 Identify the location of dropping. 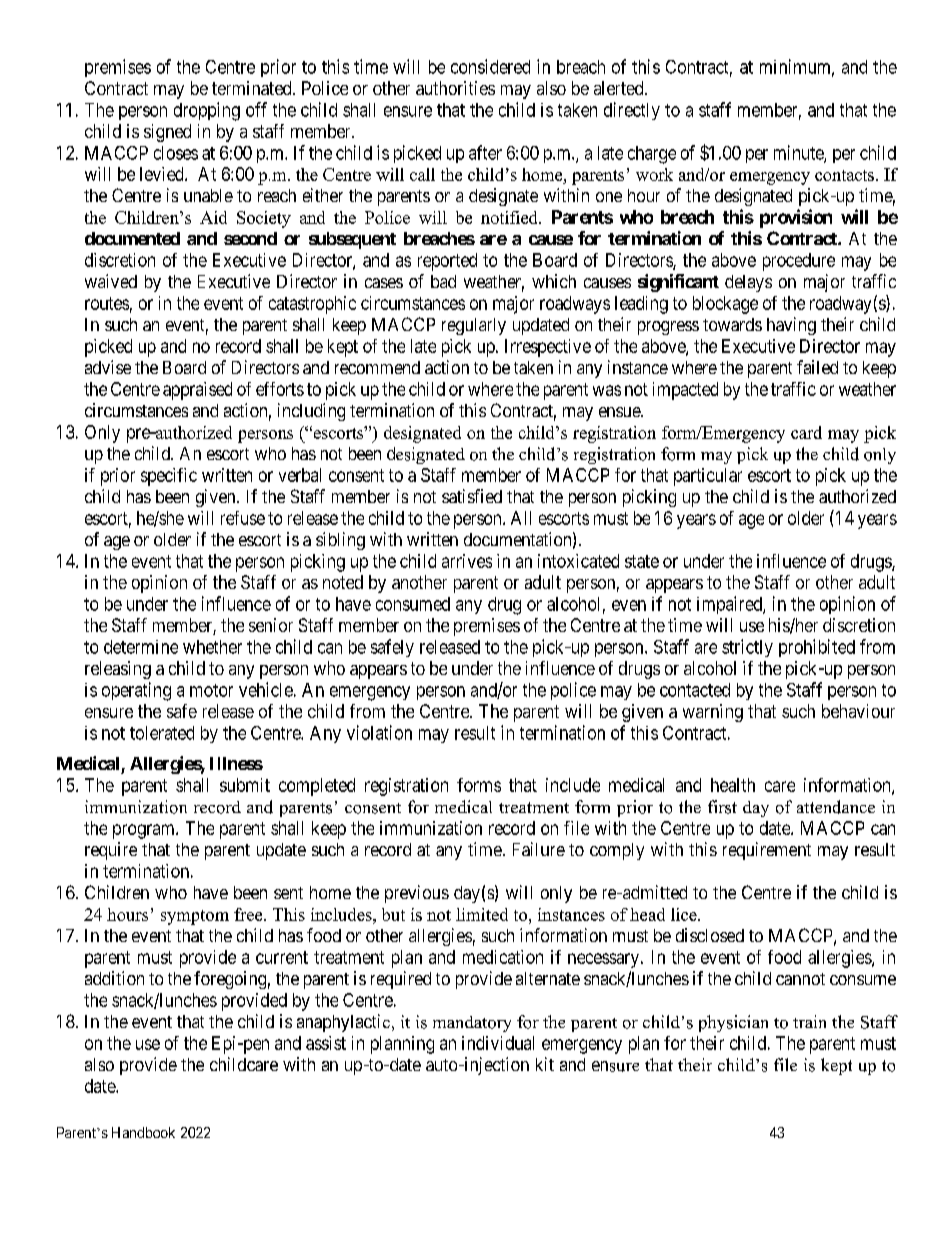
(207, 111).
